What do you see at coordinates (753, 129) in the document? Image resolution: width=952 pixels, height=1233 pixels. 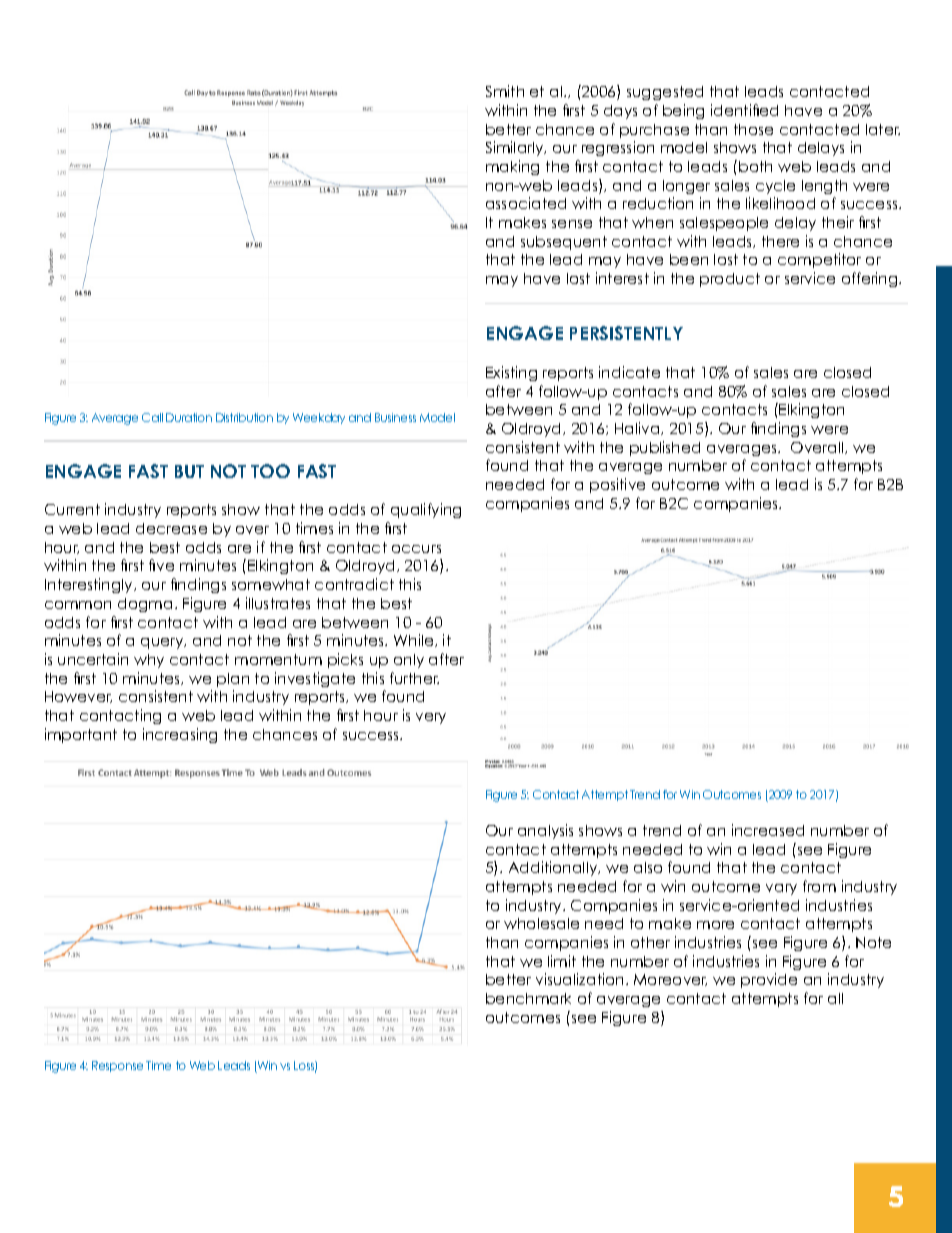 I see `those` at bounding box center [753, 129].
